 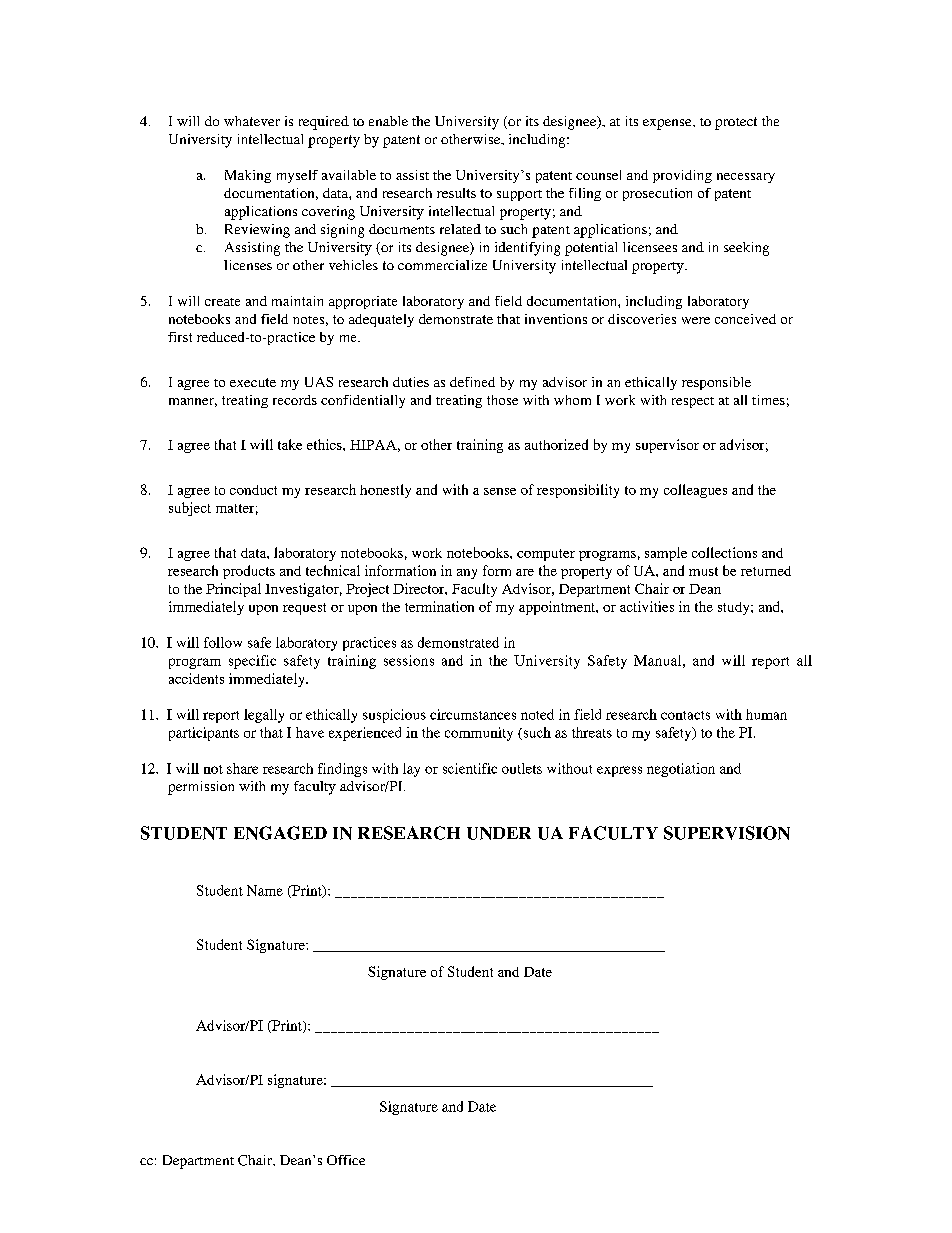 What do you see at coordinates (693, 402) in the screenshot?
I see `respect` at bounding box center [693, 402].
